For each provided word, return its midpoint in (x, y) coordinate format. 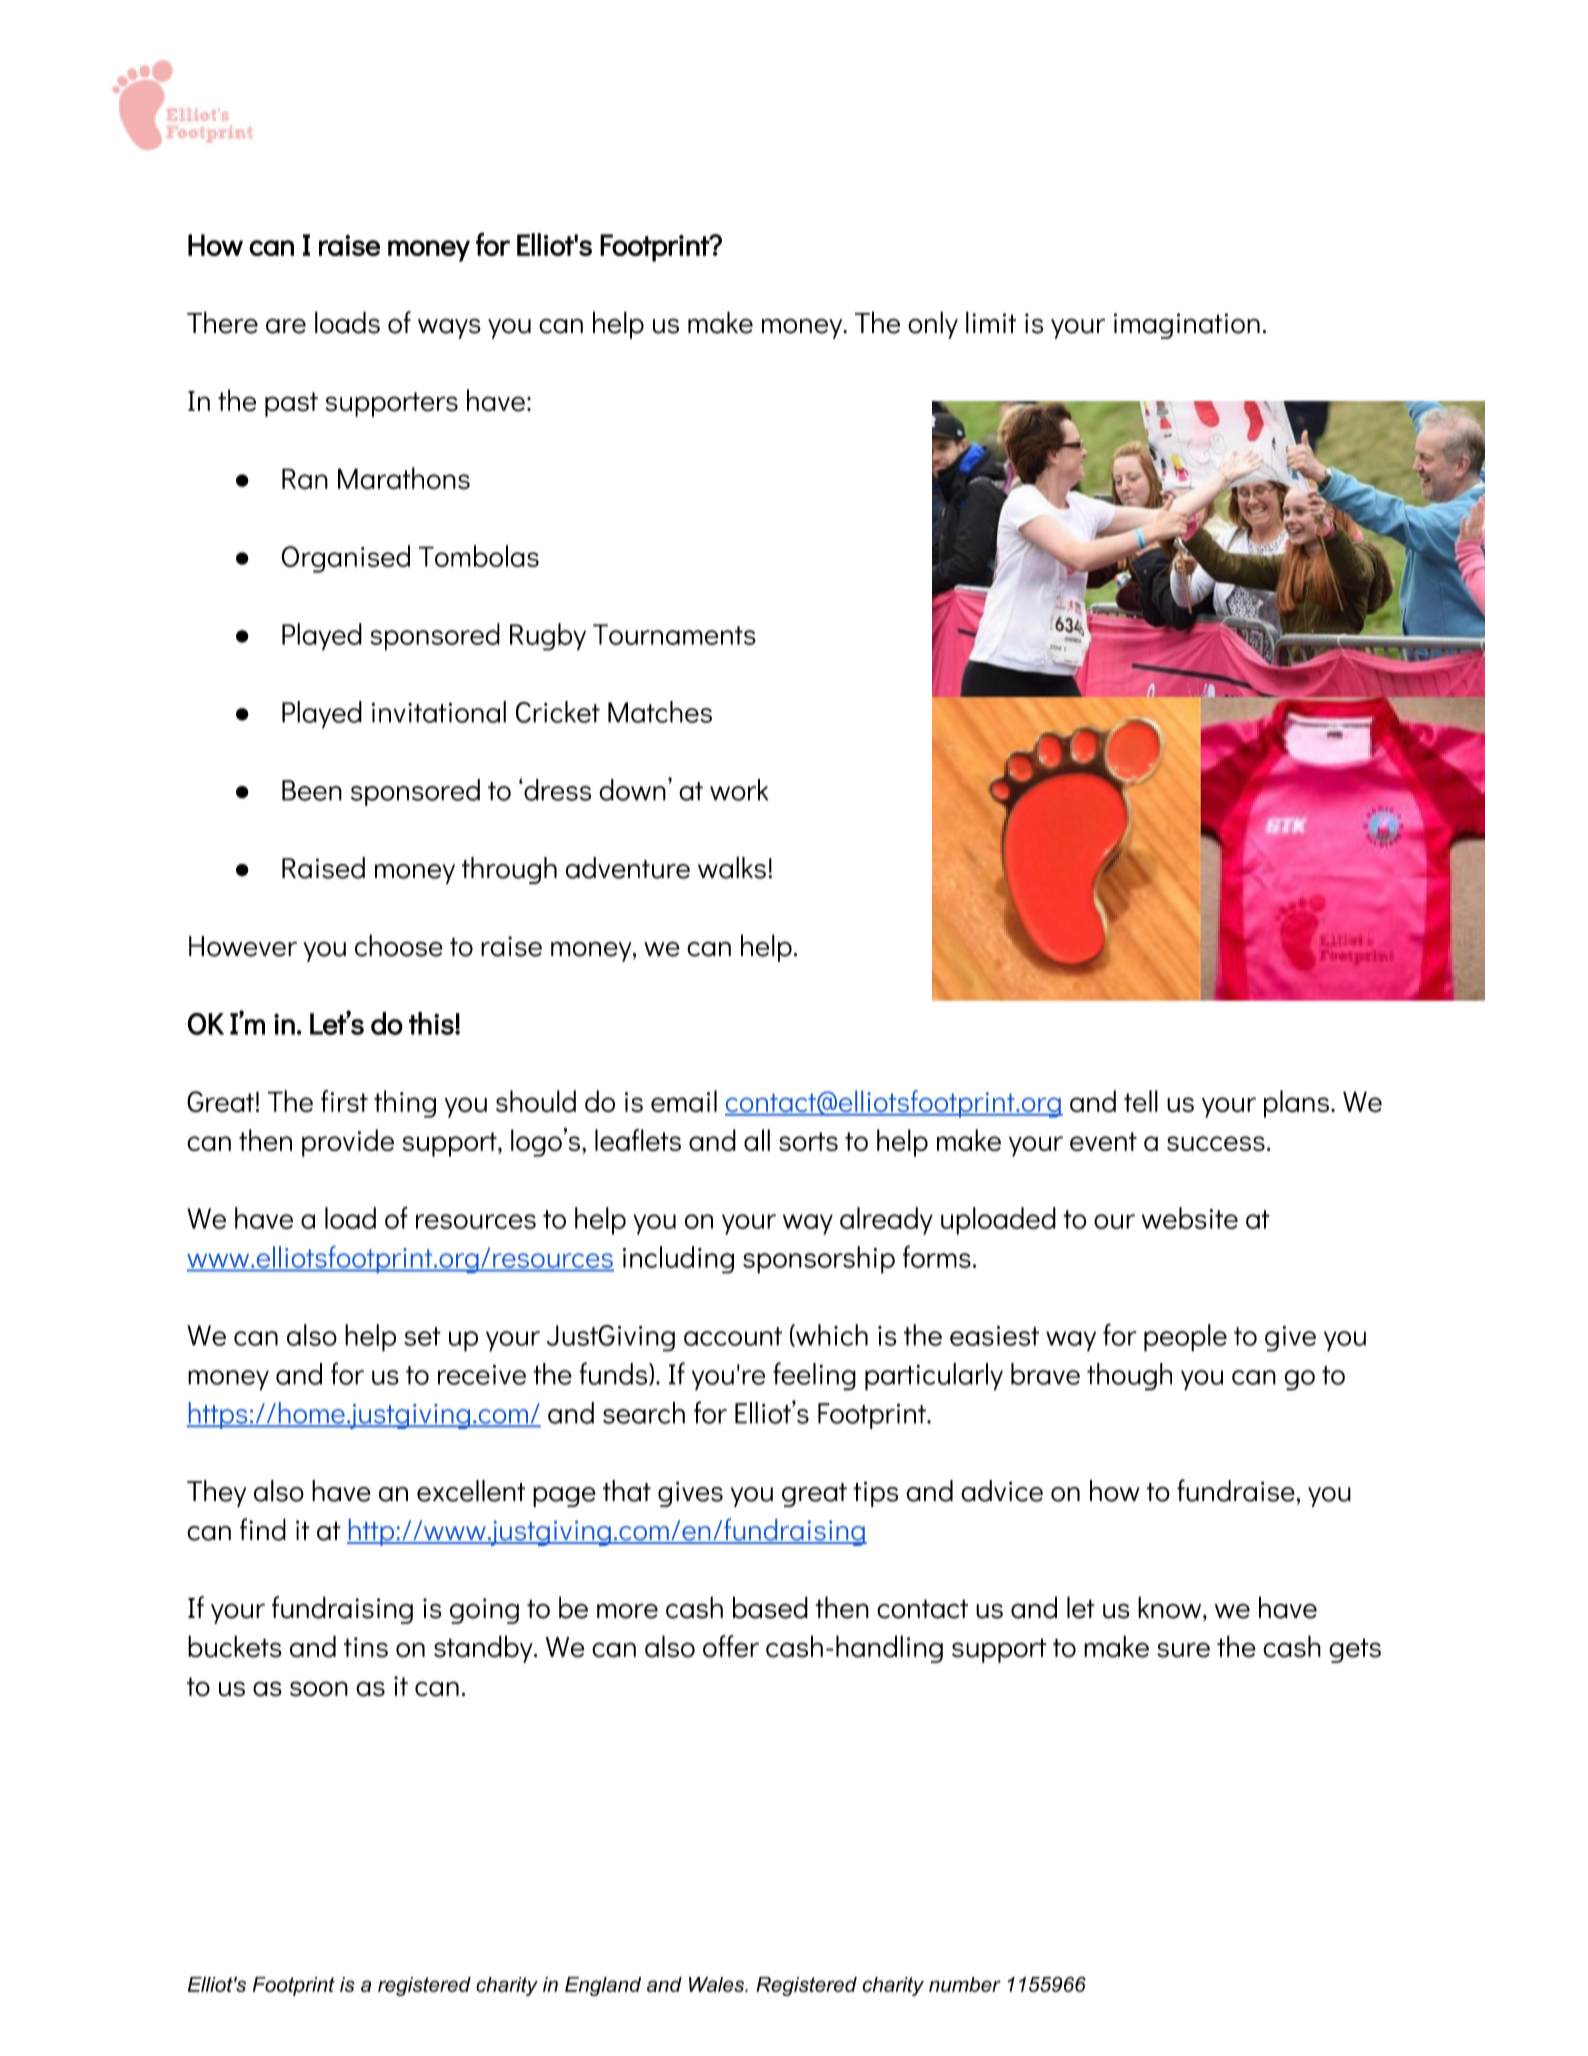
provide (348, 1143)
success (1216, 1143)
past (291, 404)
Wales (718, 1984)
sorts (808, 1141)
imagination (1187, 326)
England (603, 1986)
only (933, 325)
